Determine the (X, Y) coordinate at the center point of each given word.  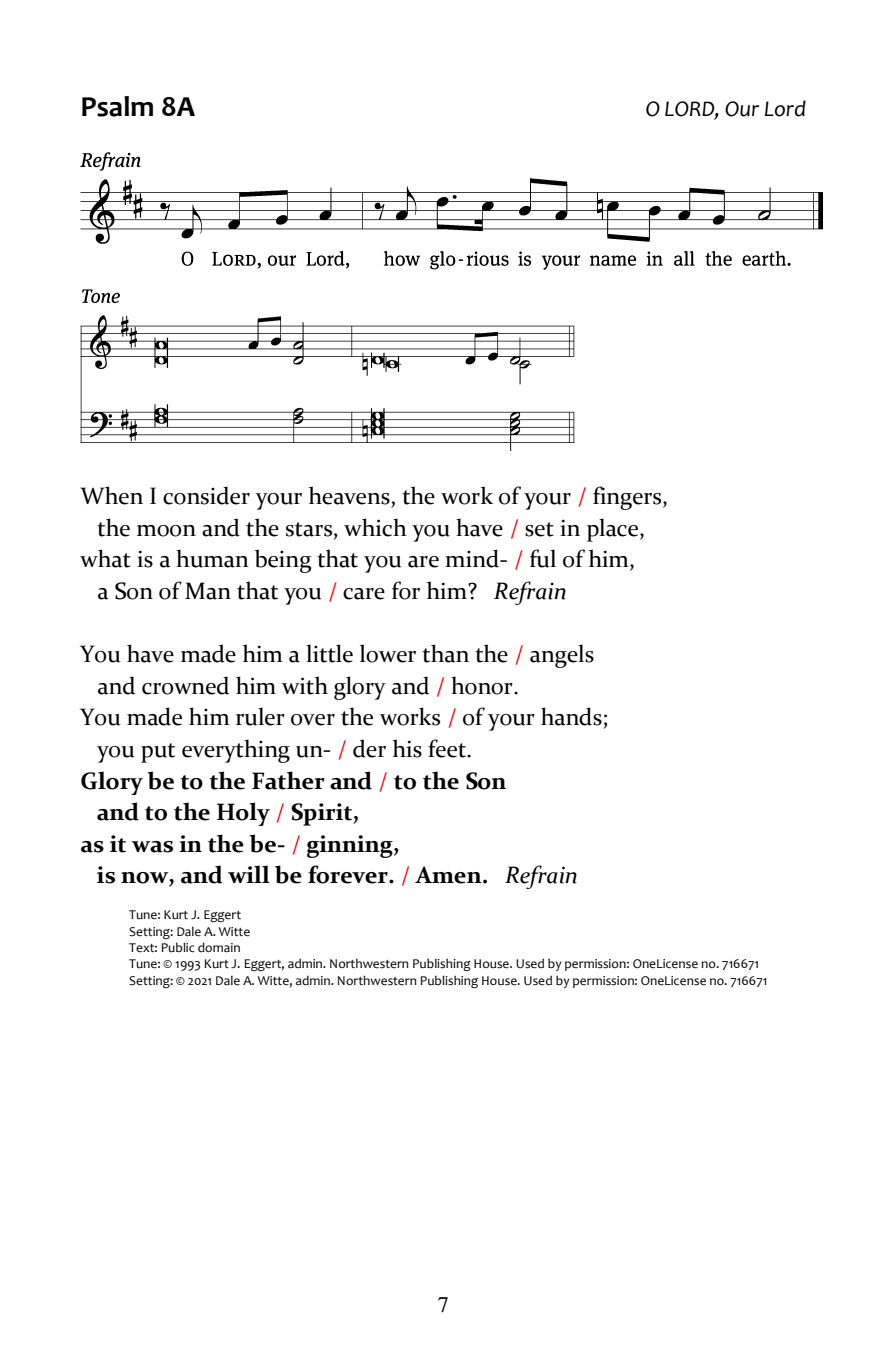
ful (543, 558)
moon (166, 531)
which (375, 527)
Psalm (117, 106)
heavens (350, 495)
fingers (628, 498)
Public (178, 947)
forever (349, 874)
